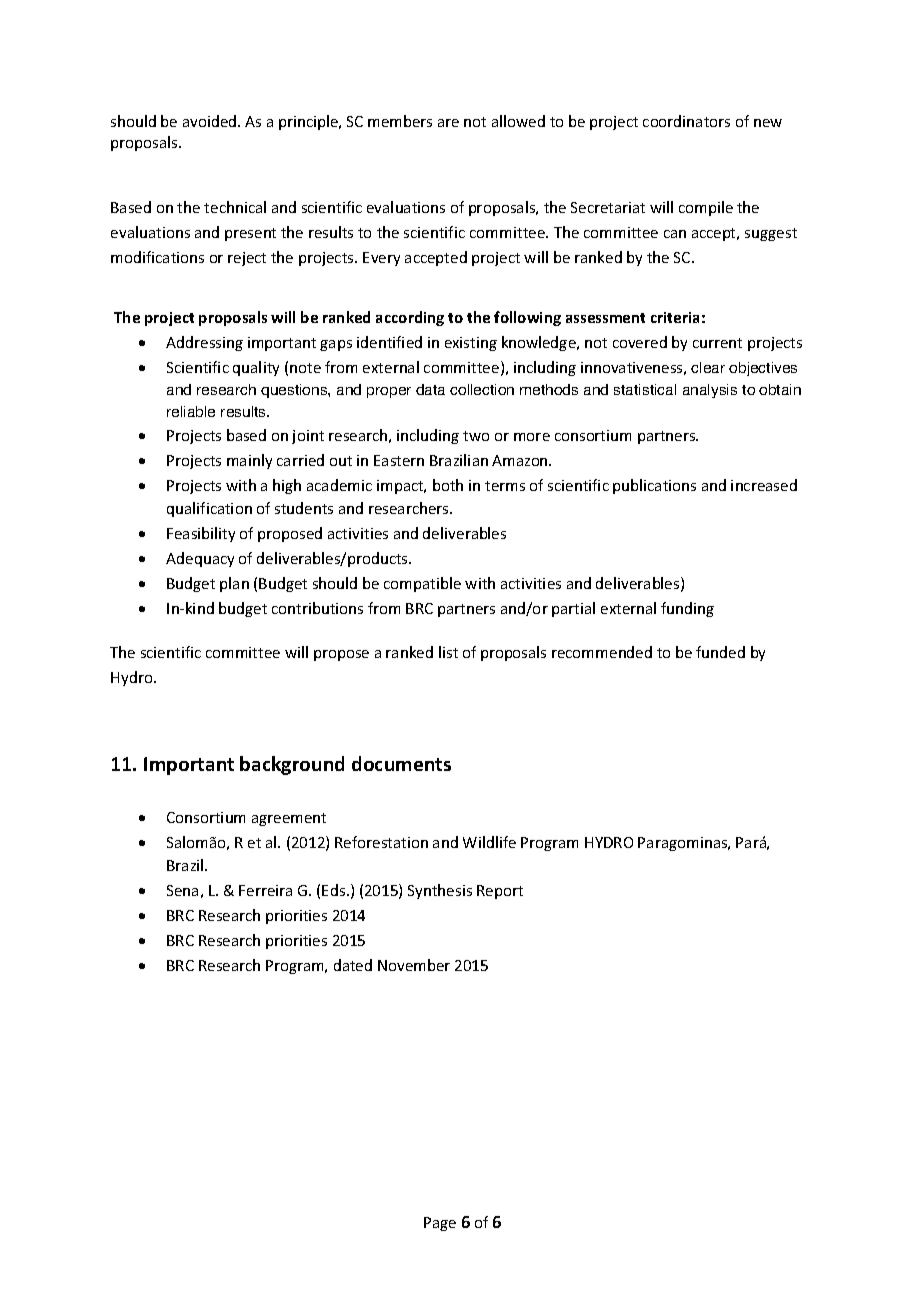  I want to click on Report, so click(500, 892).
